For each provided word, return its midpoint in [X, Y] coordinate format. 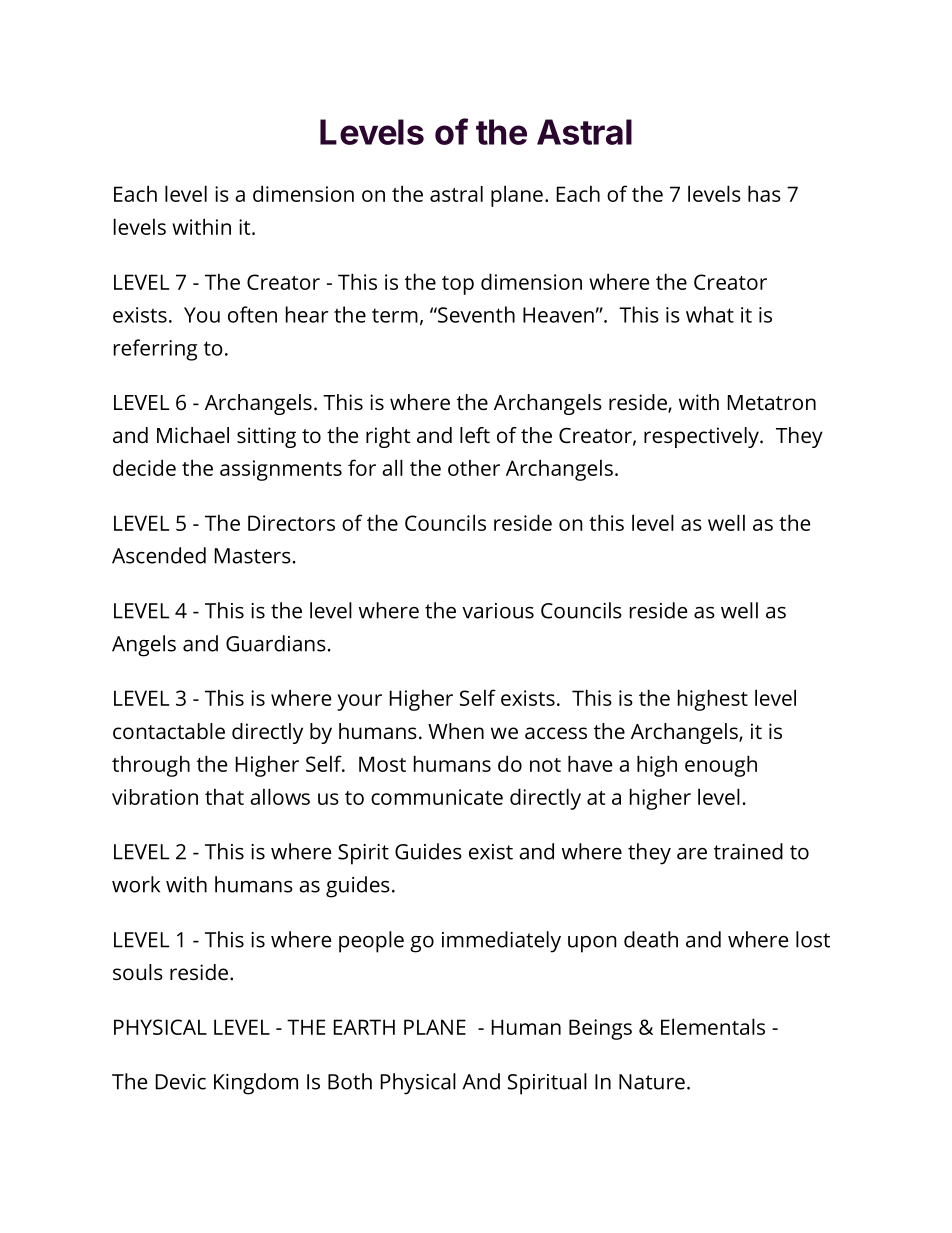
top [458, 285]
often [252, 314]
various [498, 611]
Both [350, 1081]
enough [721, 766]
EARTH [364, 1027]
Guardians [276, 643]
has [764, 193]
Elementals [713, 1026]
